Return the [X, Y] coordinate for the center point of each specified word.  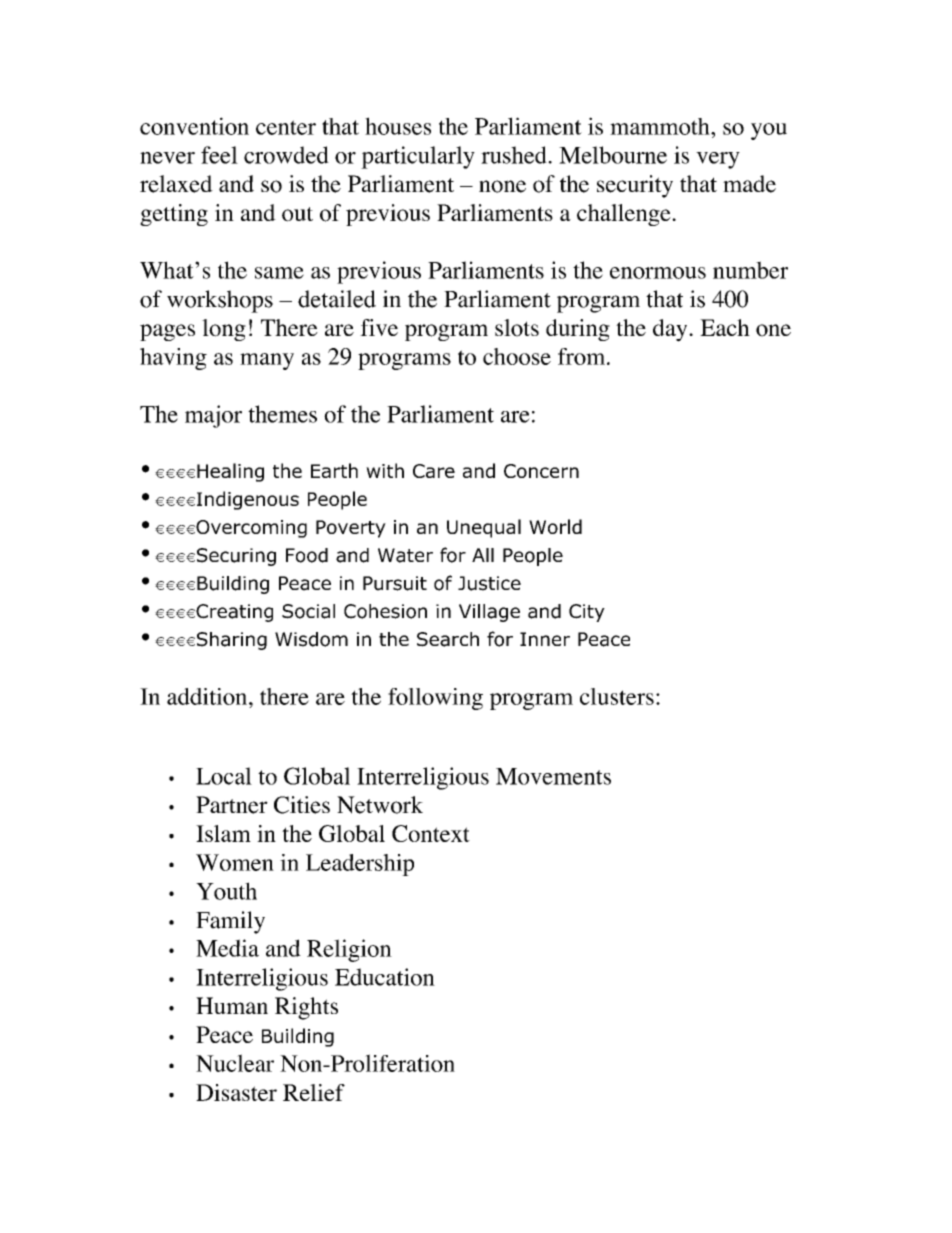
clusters [617, 696]
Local [224, 776]
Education [385, 977]
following [435, 699]
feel [219, 155]
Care [434, 471]
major [213, 416]
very [718, 160]
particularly [418, 157]
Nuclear [235, 1063]
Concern [541, 471]
